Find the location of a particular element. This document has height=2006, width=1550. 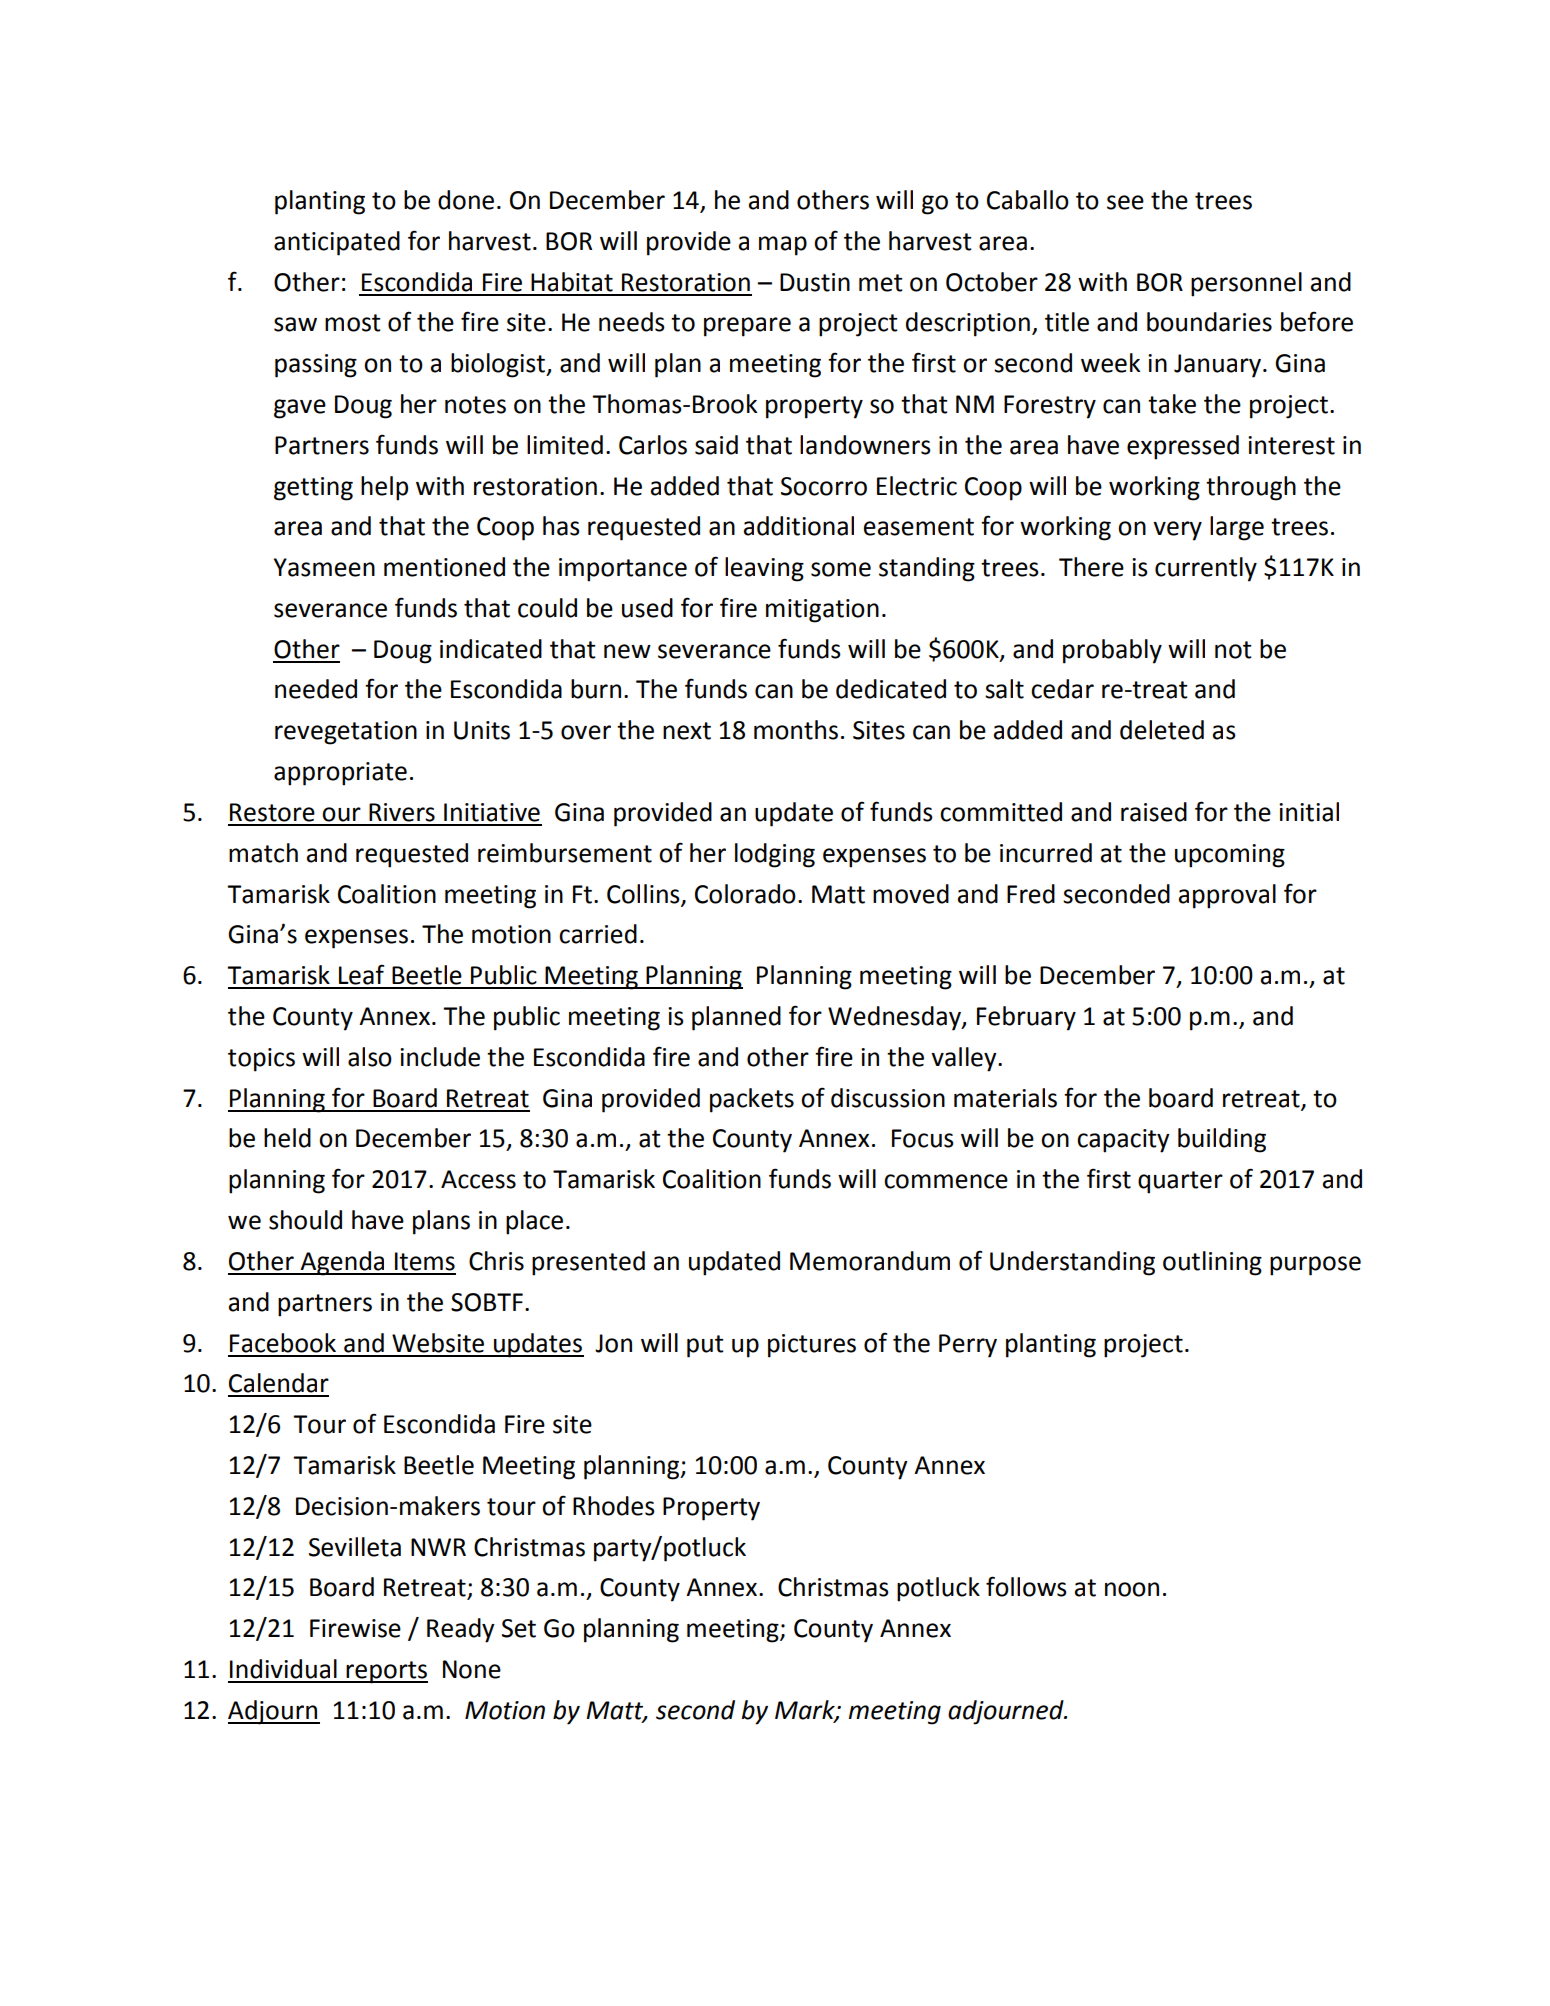

leaving is located at coordinates (764, 569).
